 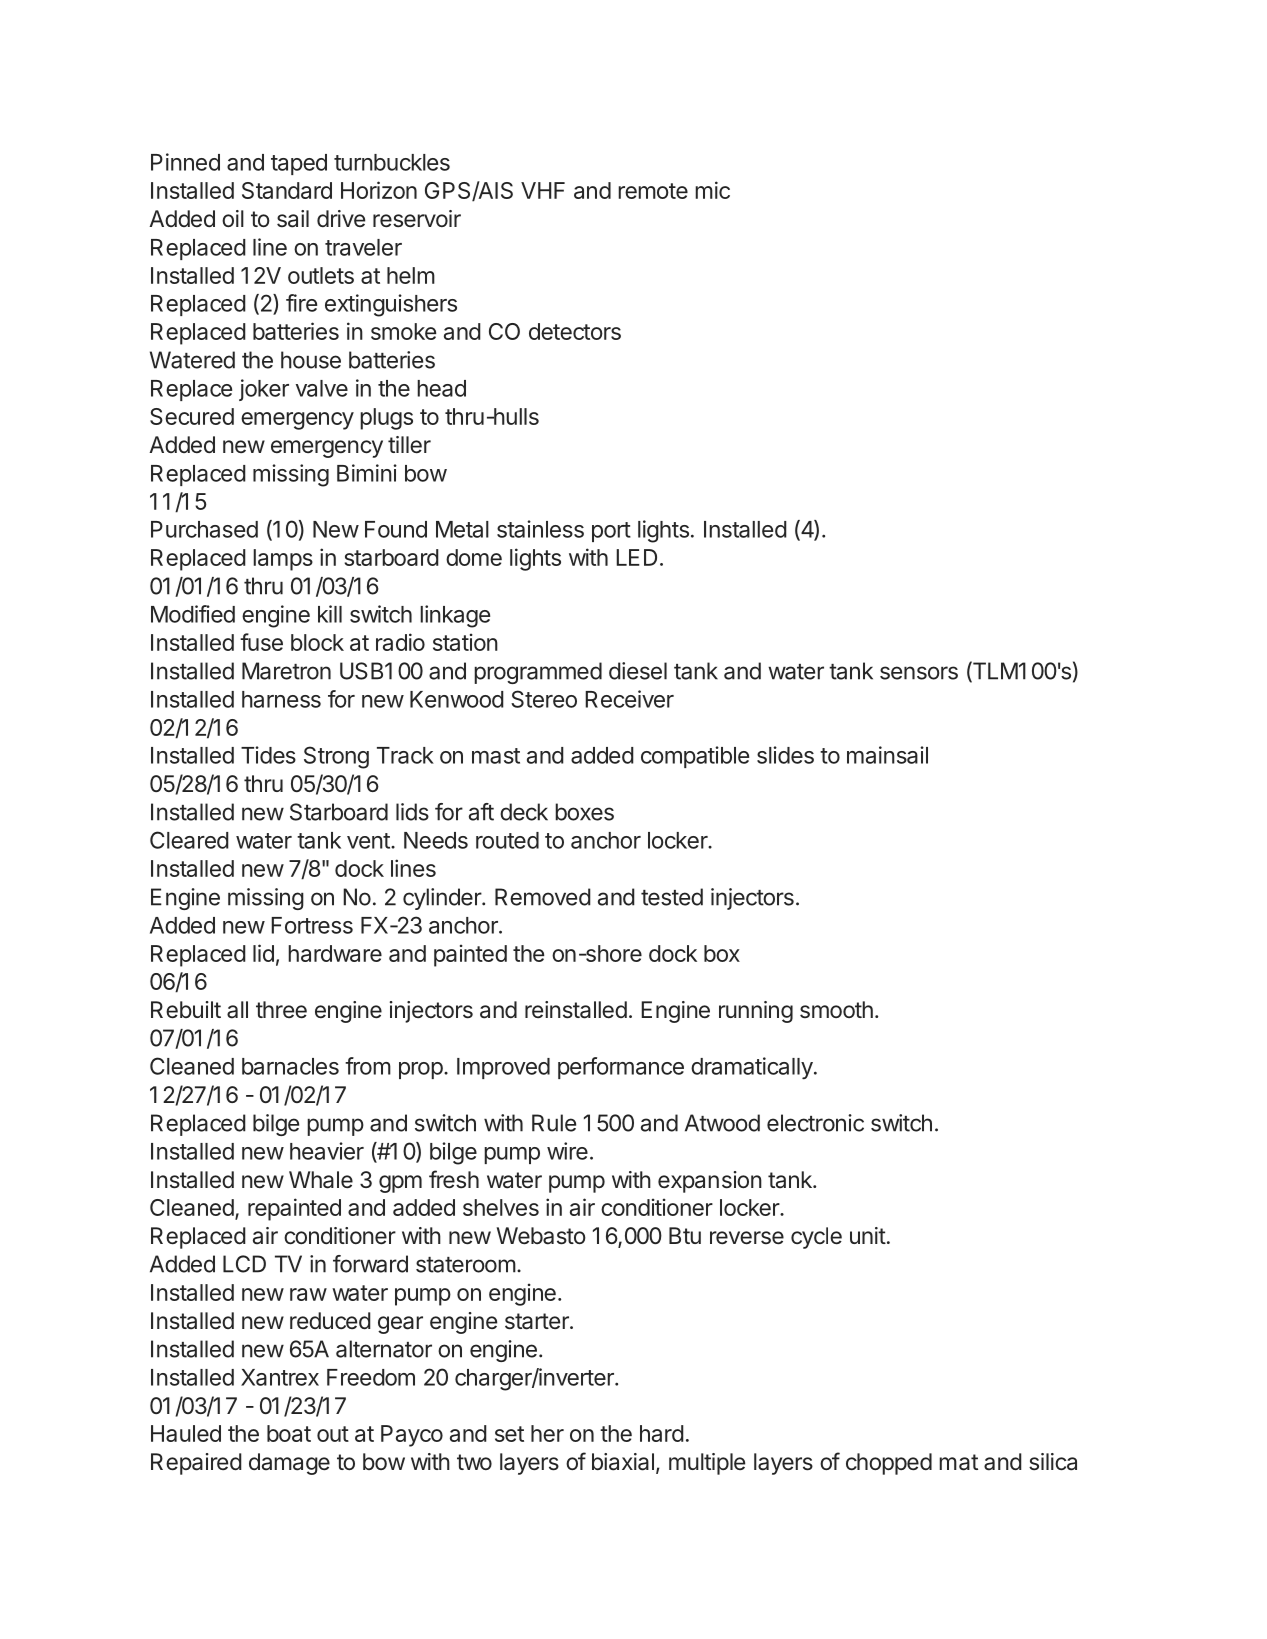 I want to click on remote, so click(x=653, y=191).
